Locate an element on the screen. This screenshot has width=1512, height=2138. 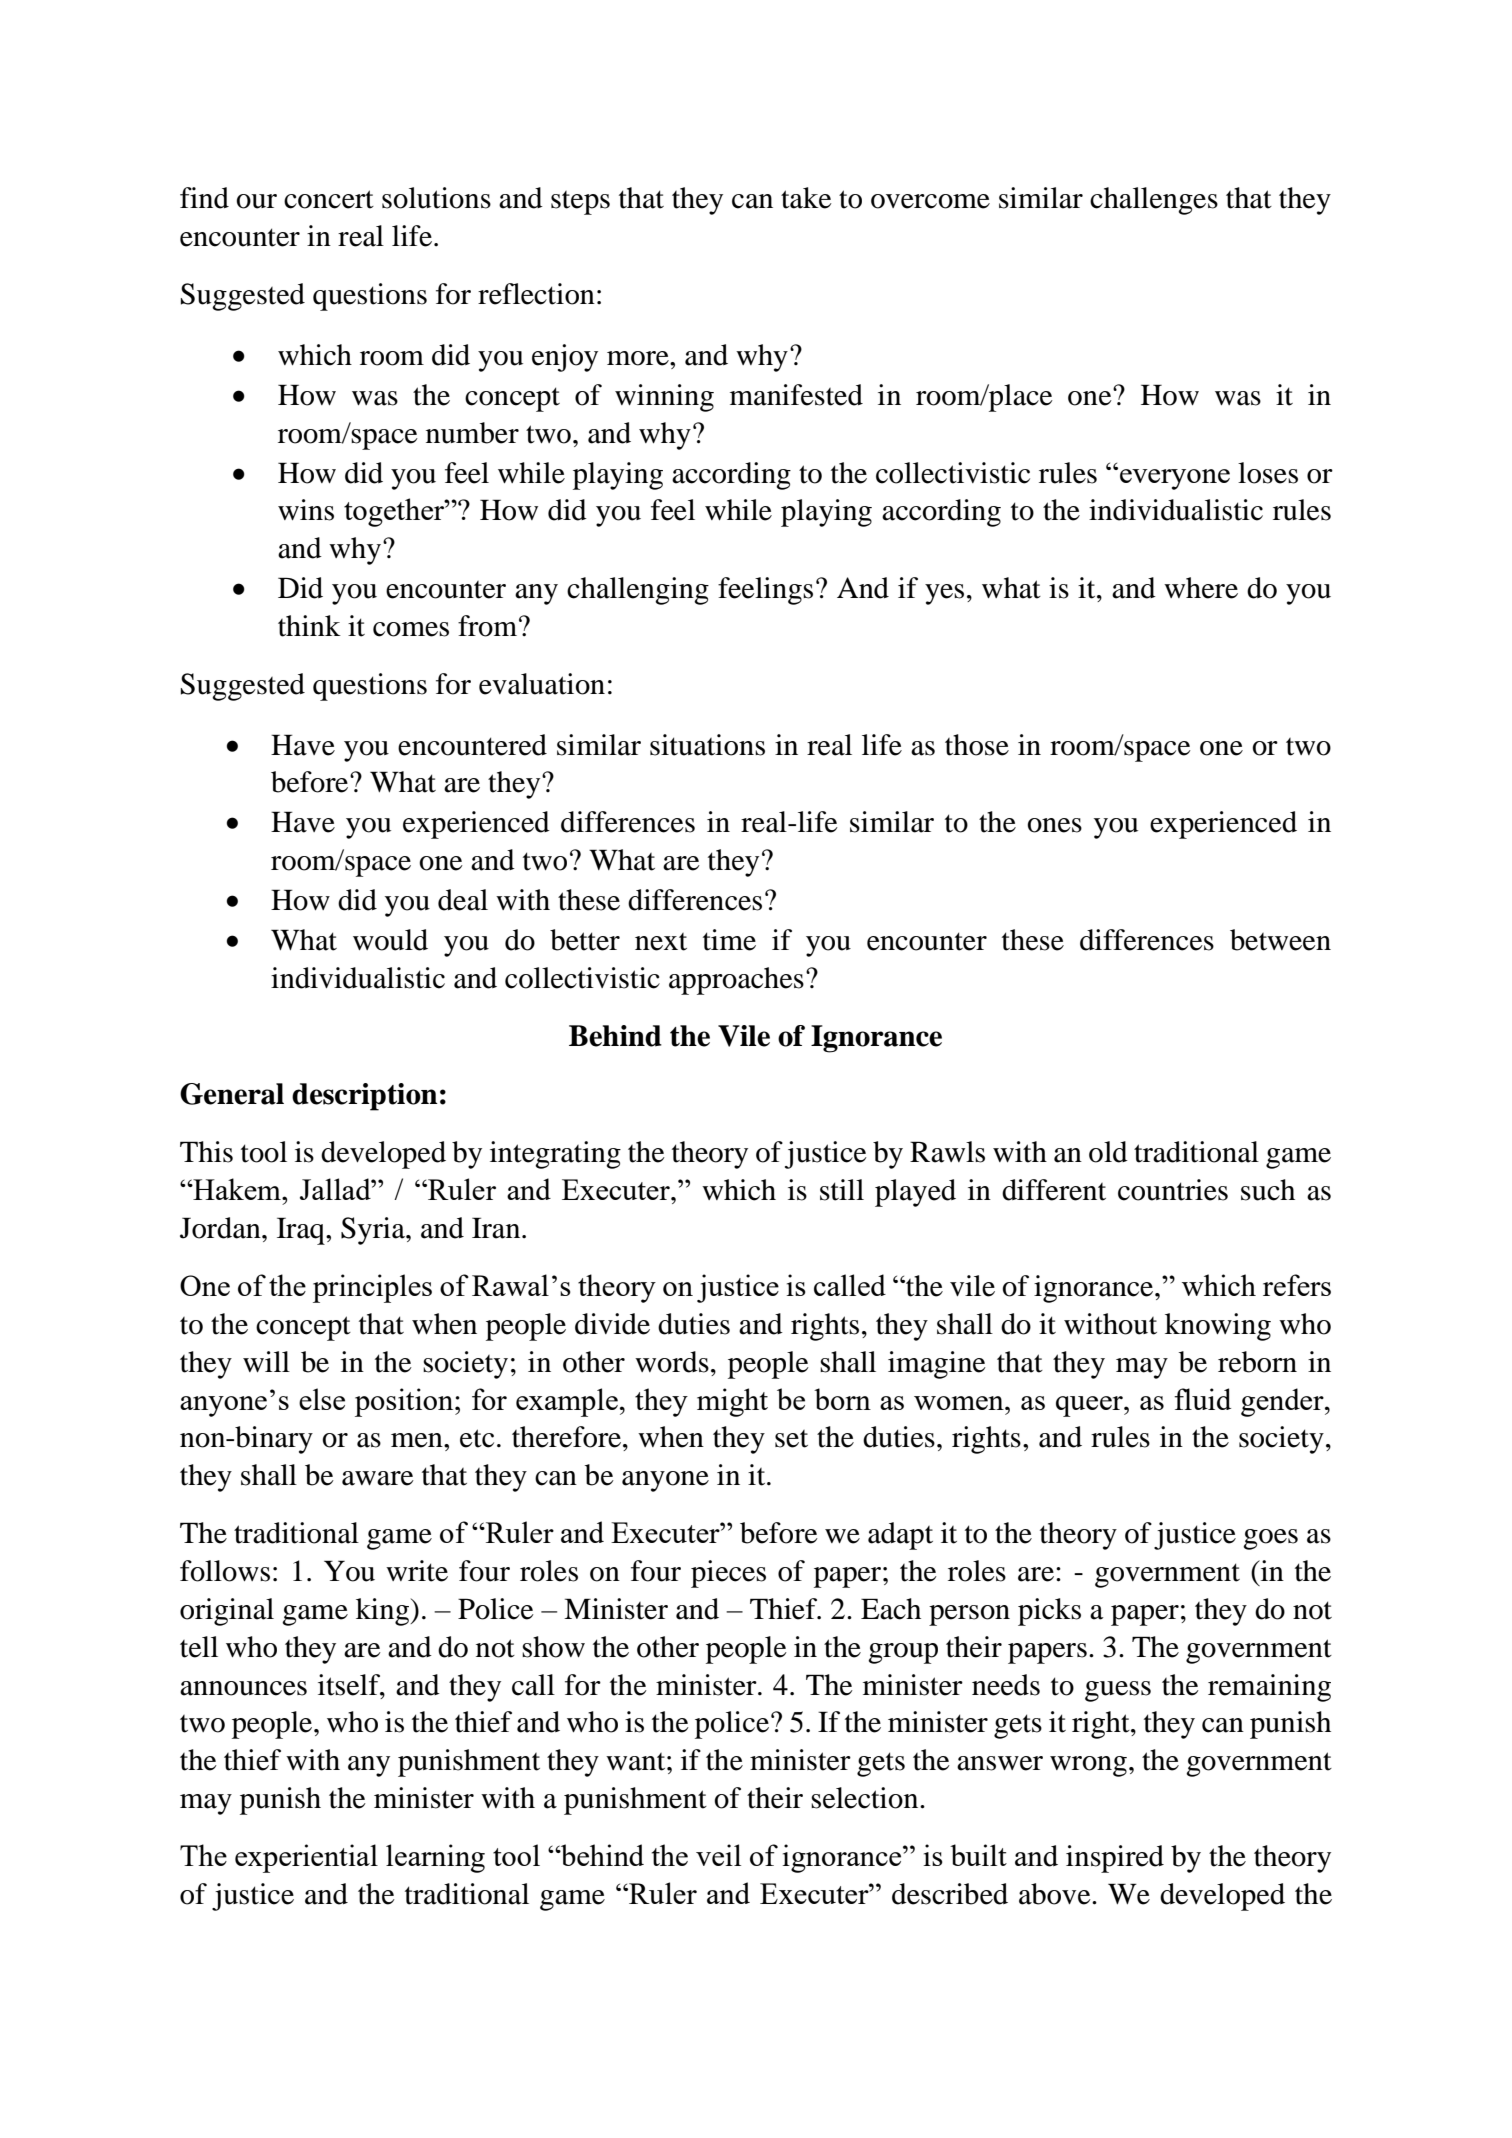
experiential is located at coordinates (306, 1858).
